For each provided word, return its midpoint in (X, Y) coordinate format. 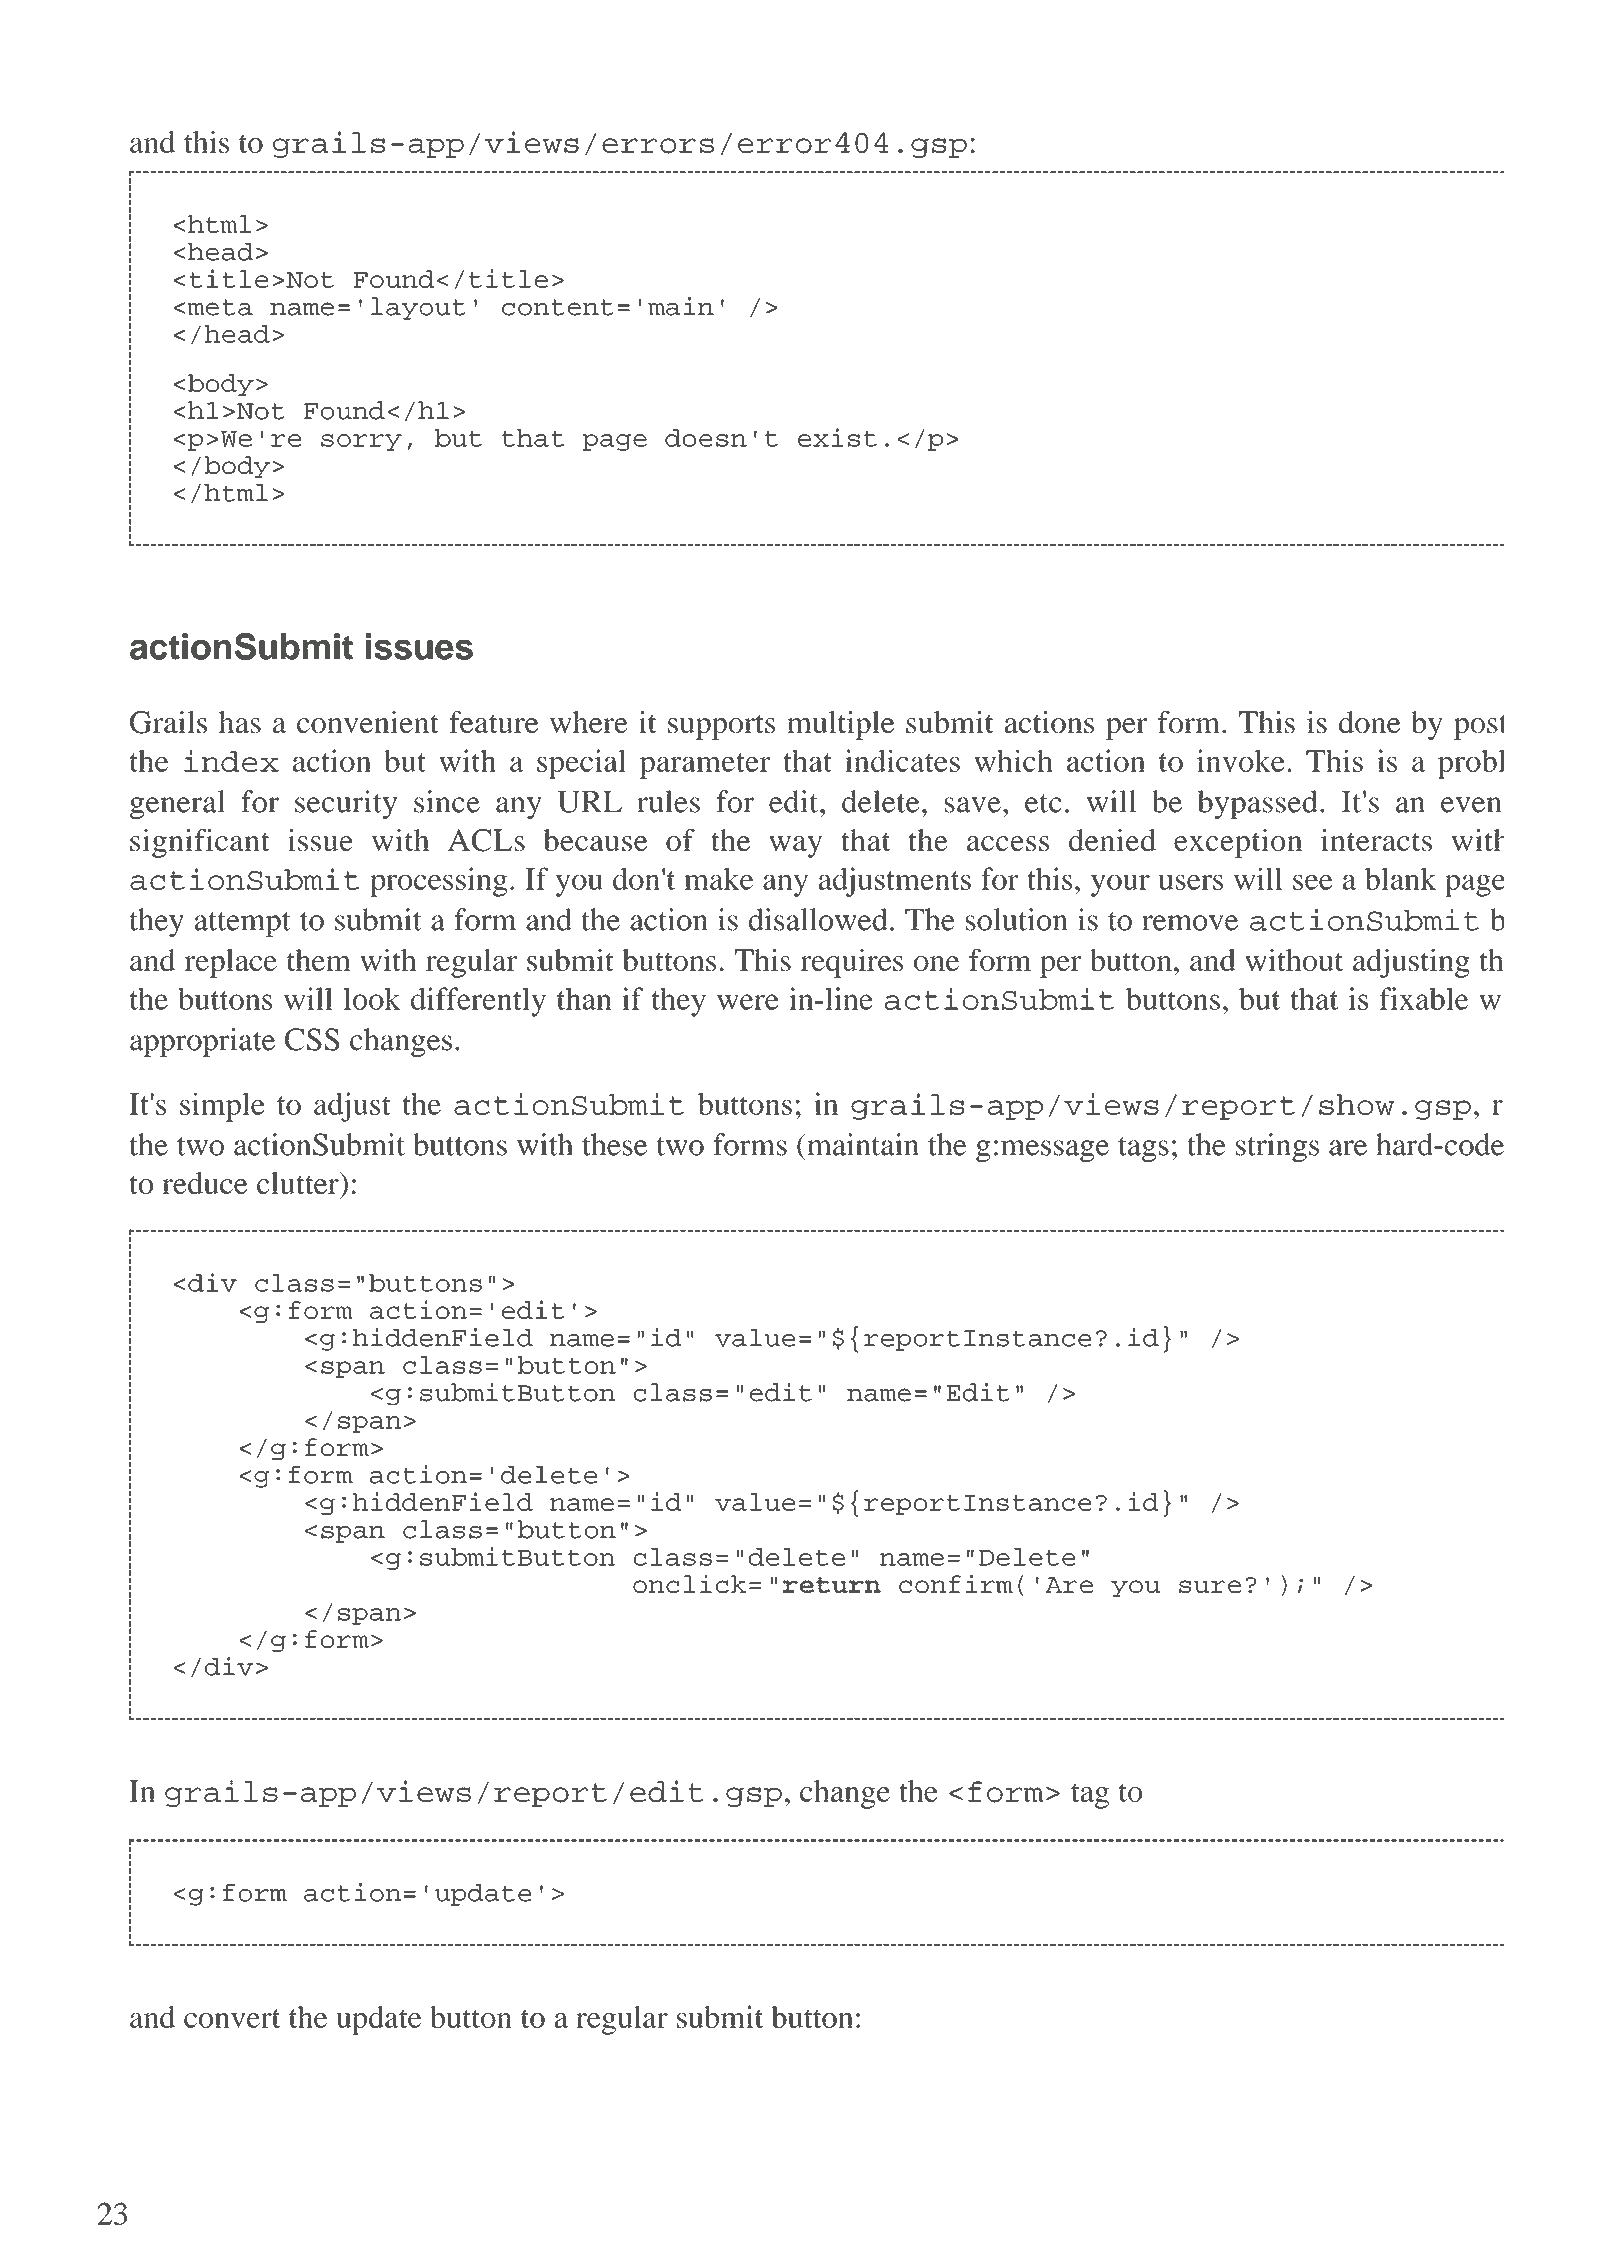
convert (232, 2018)
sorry (361, 442)
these (615, 1144)
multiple (841, 725)
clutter (299, 1183)
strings (1277, 1147)
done (1369, 722)
